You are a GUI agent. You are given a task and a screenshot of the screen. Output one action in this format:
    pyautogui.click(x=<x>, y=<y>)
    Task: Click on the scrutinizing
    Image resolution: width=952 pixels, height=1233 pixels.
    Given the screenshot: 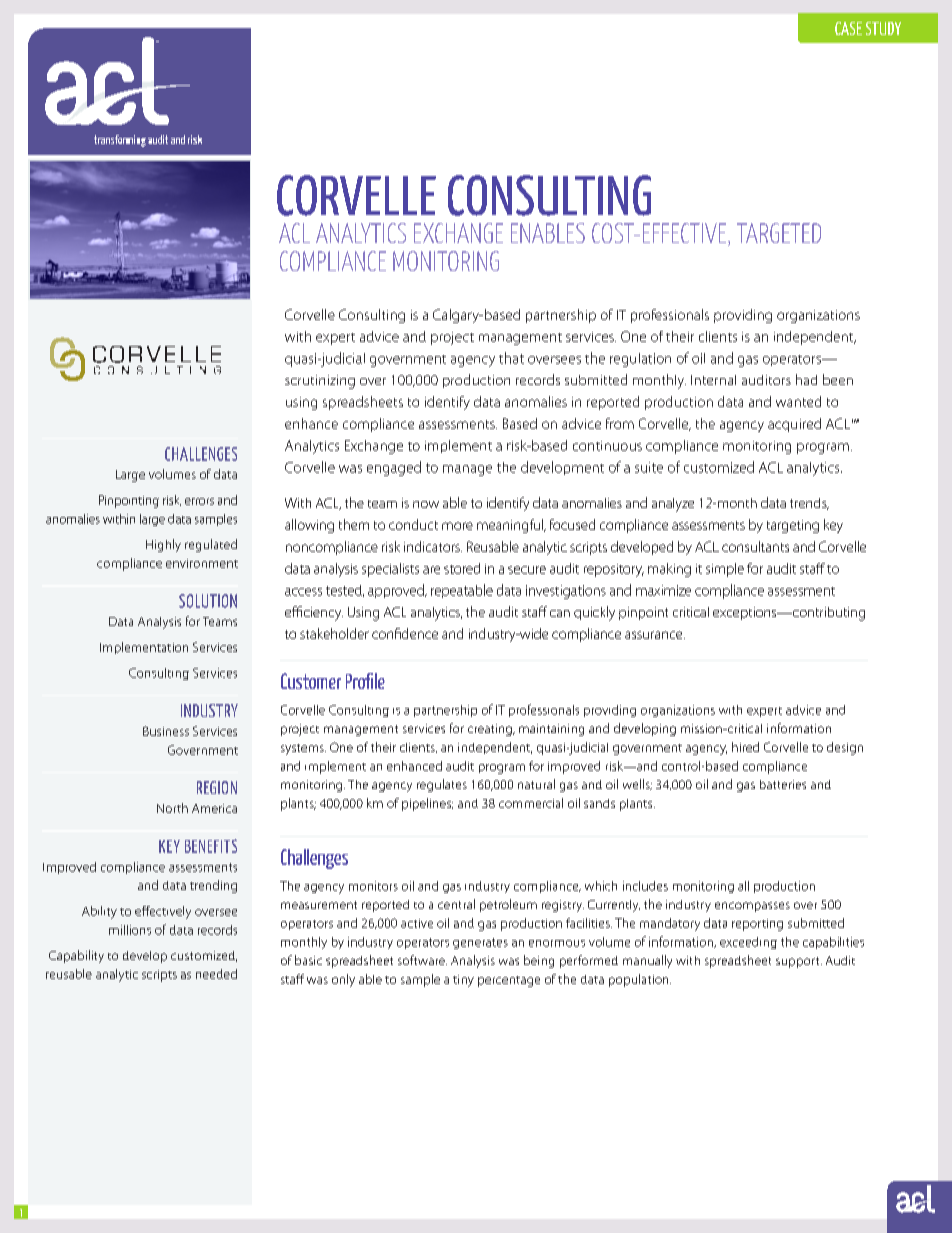 What is the action you would take?
    pyautogui.click(x=320, y=382)
